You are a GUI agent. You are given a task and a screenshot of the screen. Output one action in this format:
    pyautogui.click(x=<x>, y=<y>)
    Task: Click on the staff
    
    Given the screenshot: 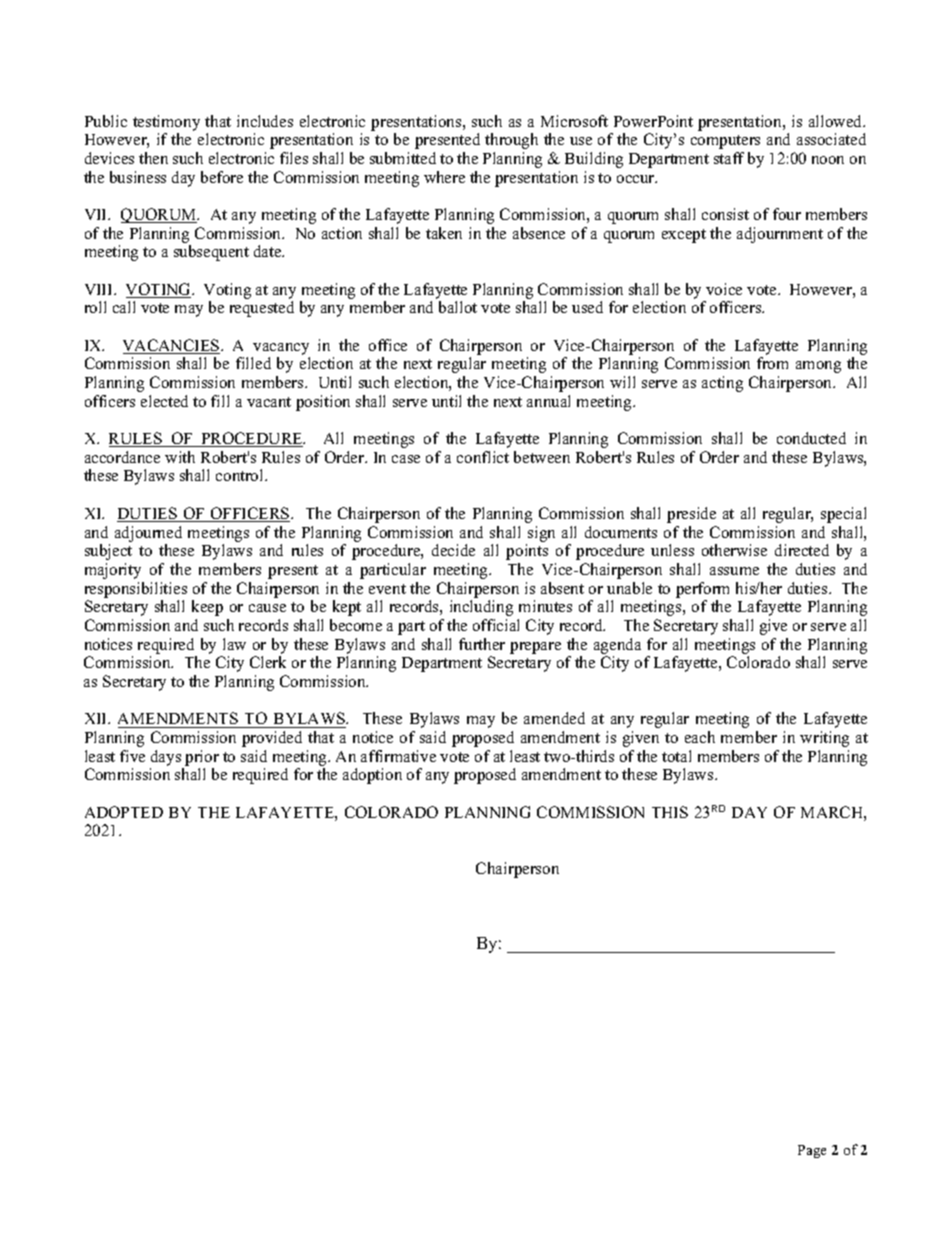 What is the action you would take?
    pyautogui.click(x=729, y=158)
